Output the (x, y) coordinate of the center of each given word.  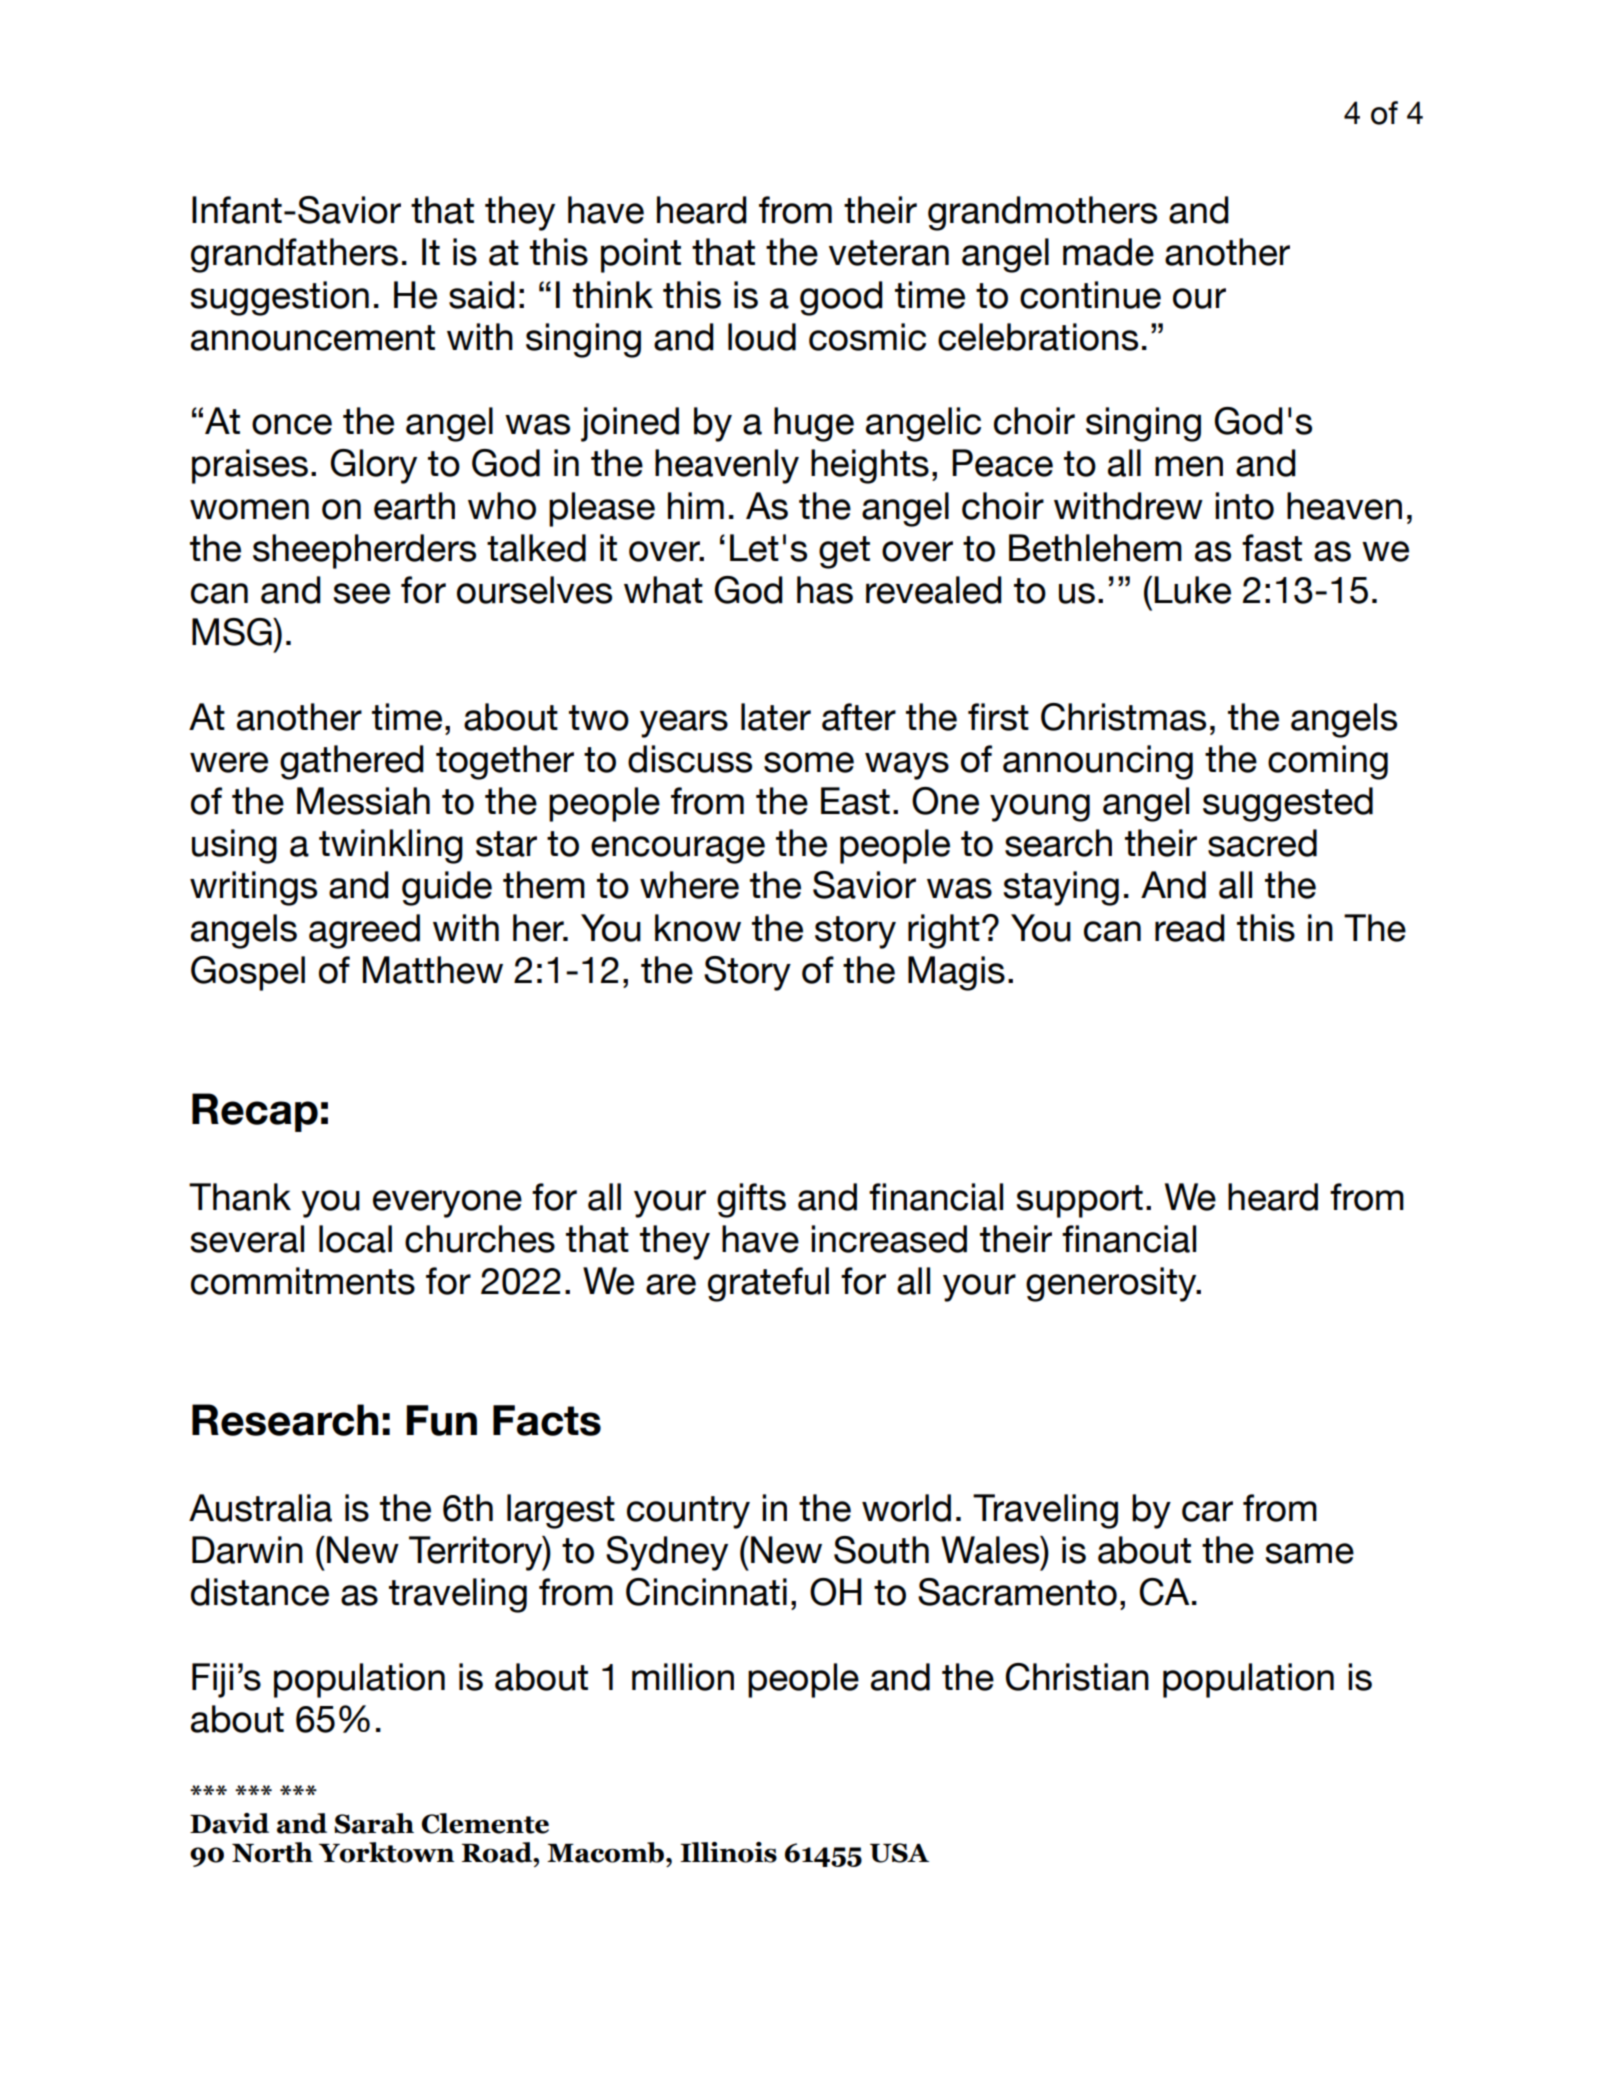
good (841, 298)
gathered (352, 762)
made (1108, 252)
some (809, 762)
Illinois (728, 1852)
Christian (1077, 1677)
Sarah (374, 1823)
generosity (1112, 1284)
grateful (768, 1284)
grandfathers (294, 255)
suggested (1288, 804)
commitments (303, 1281)
